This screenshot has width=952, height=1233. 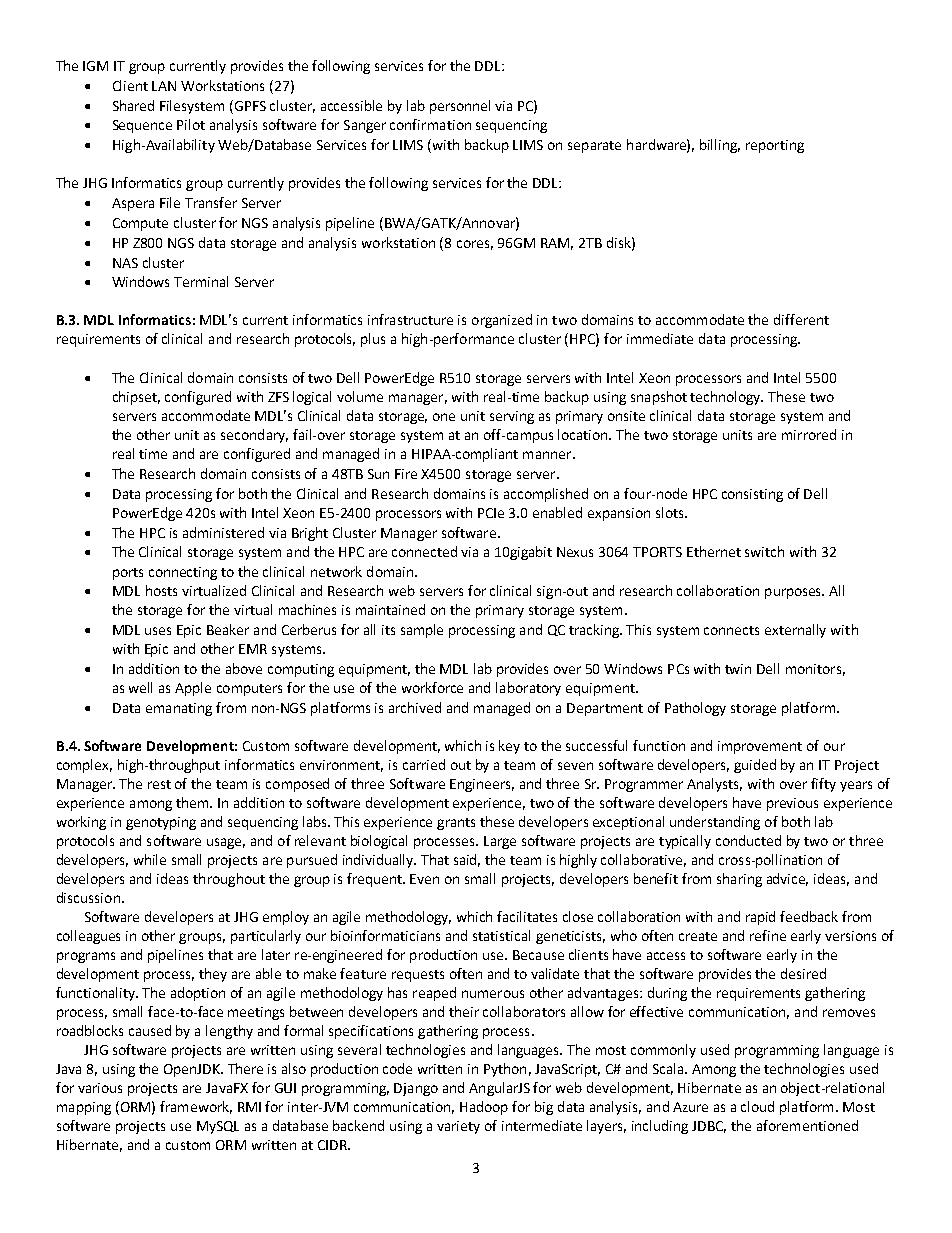 What do you see at coordinates (748, 840) in the screenshot?
I see `conducted` at bounding box center [748, 840].
